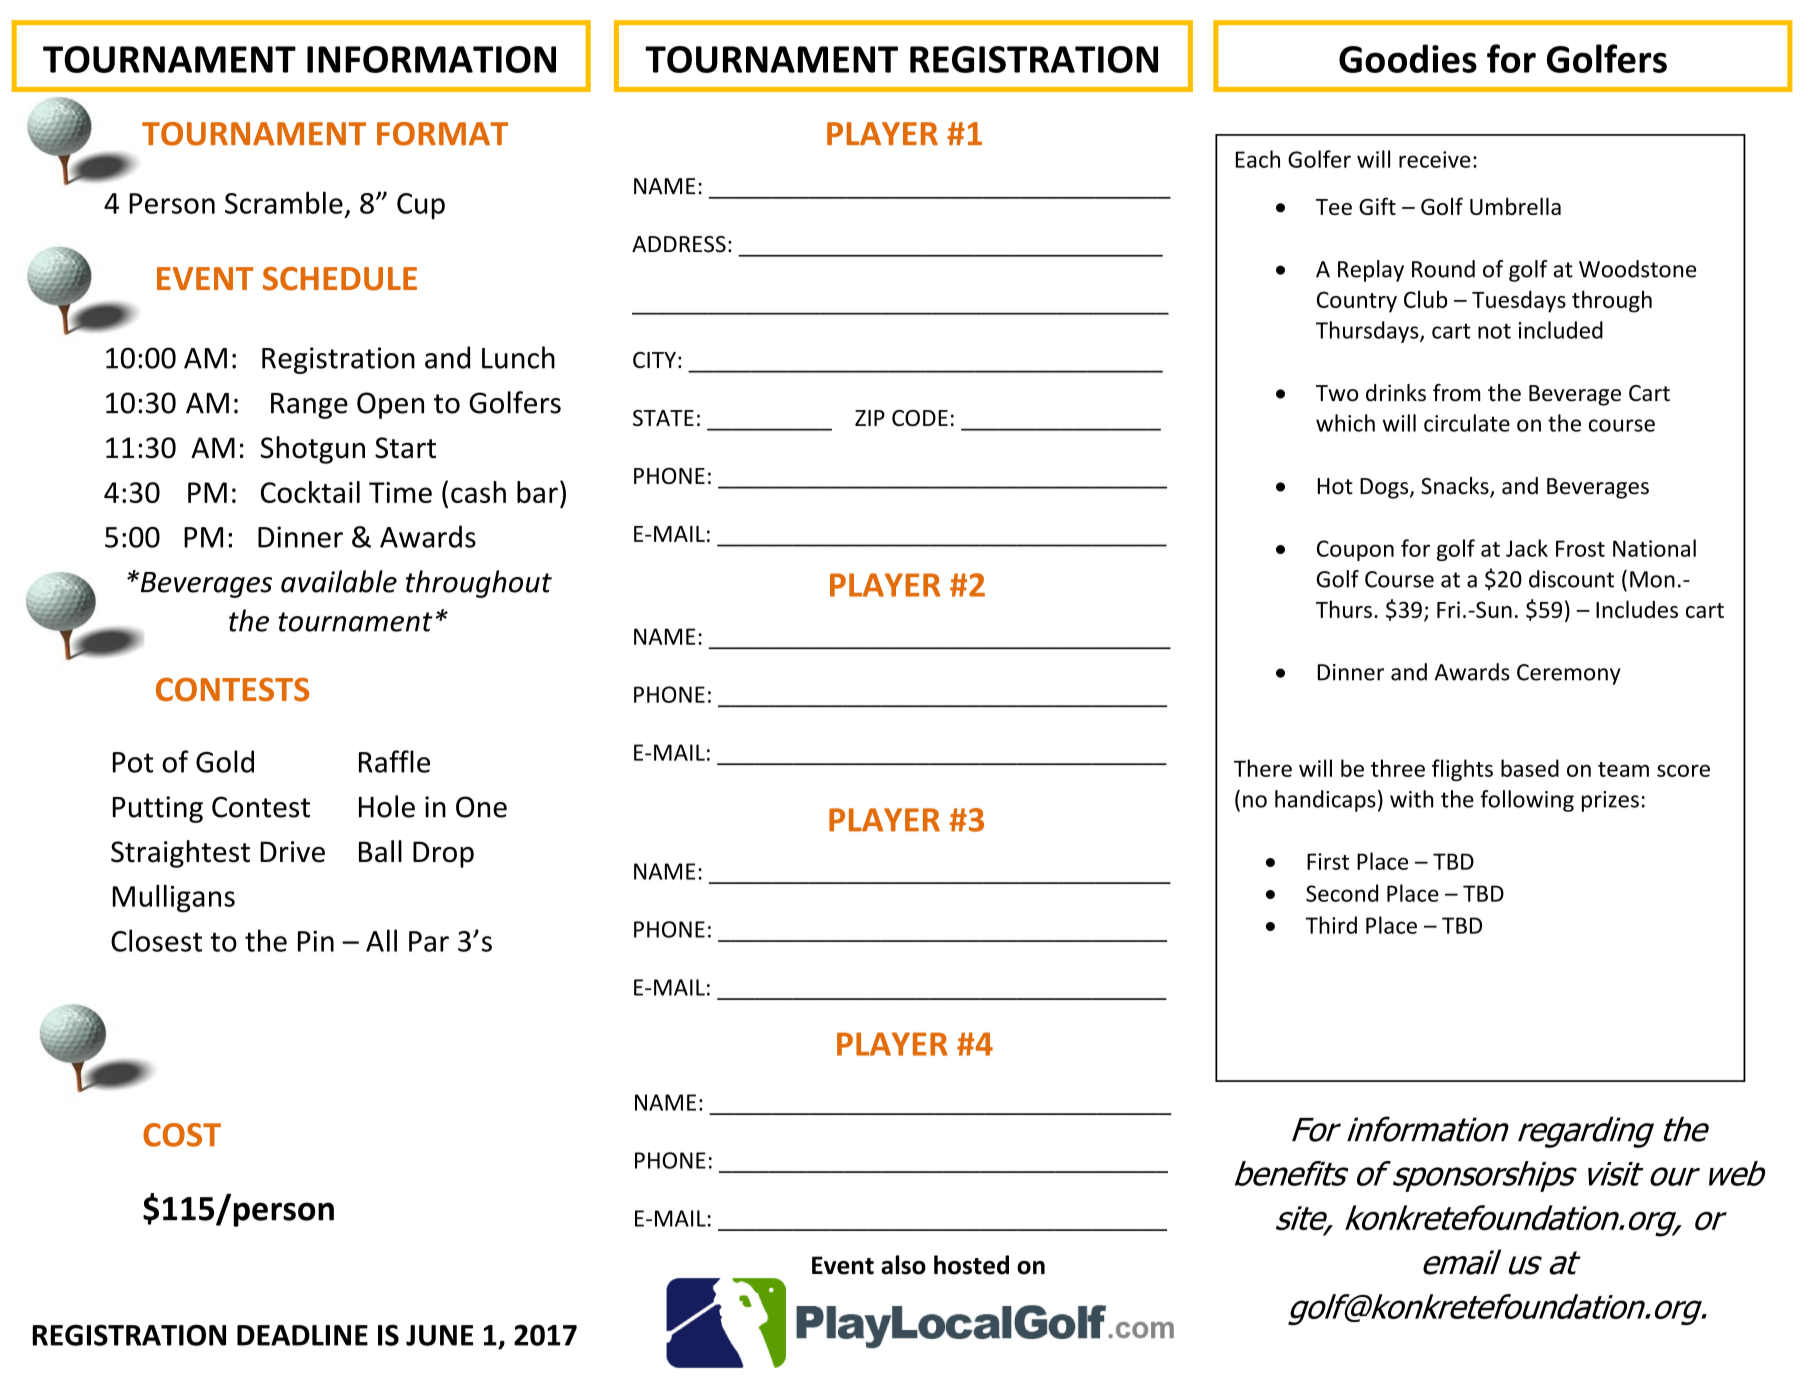  Describe the element at coordinates (903, 1265) in the image. I see `also` at that location.
